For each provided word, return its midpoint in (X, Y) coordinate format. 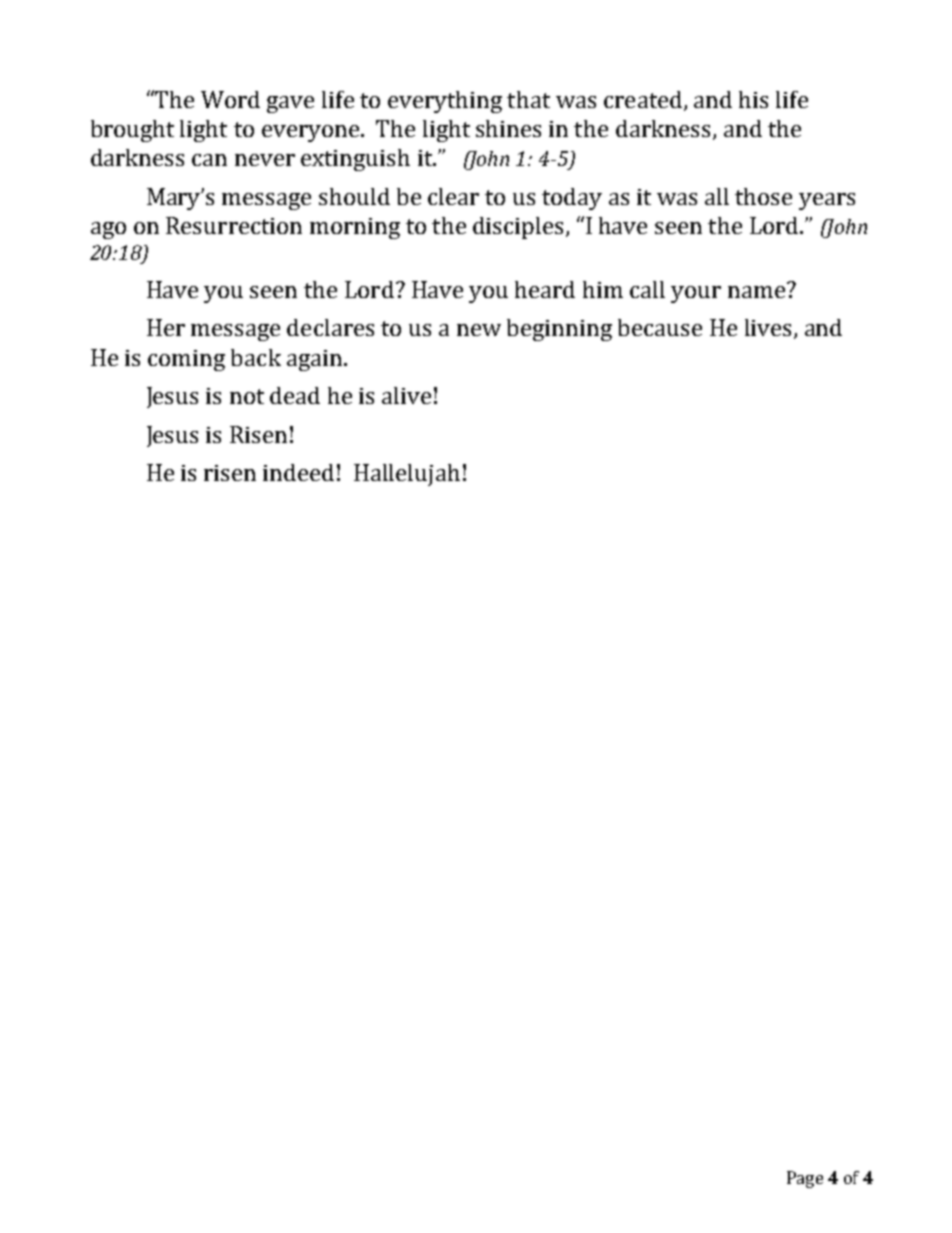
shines (508, 128)
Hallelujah (407, 475)
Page (805, 1179)
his (753, 99)
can (209, 160)
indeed (298, 472)
